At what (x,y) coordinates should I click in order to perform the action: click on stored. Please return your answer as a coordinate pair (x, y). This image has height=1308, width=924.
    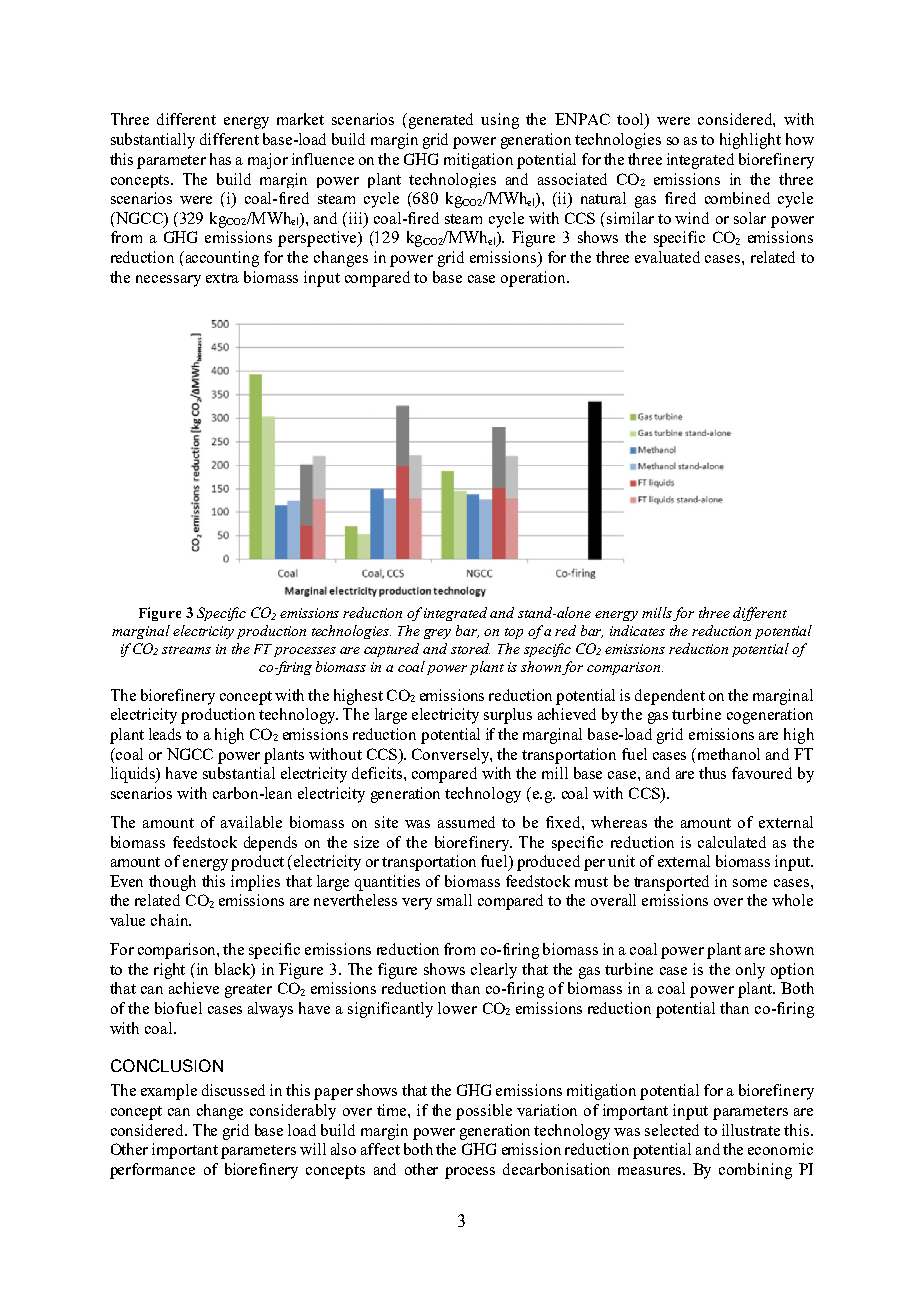
    Looking at the image, I should click on (470, 648).
